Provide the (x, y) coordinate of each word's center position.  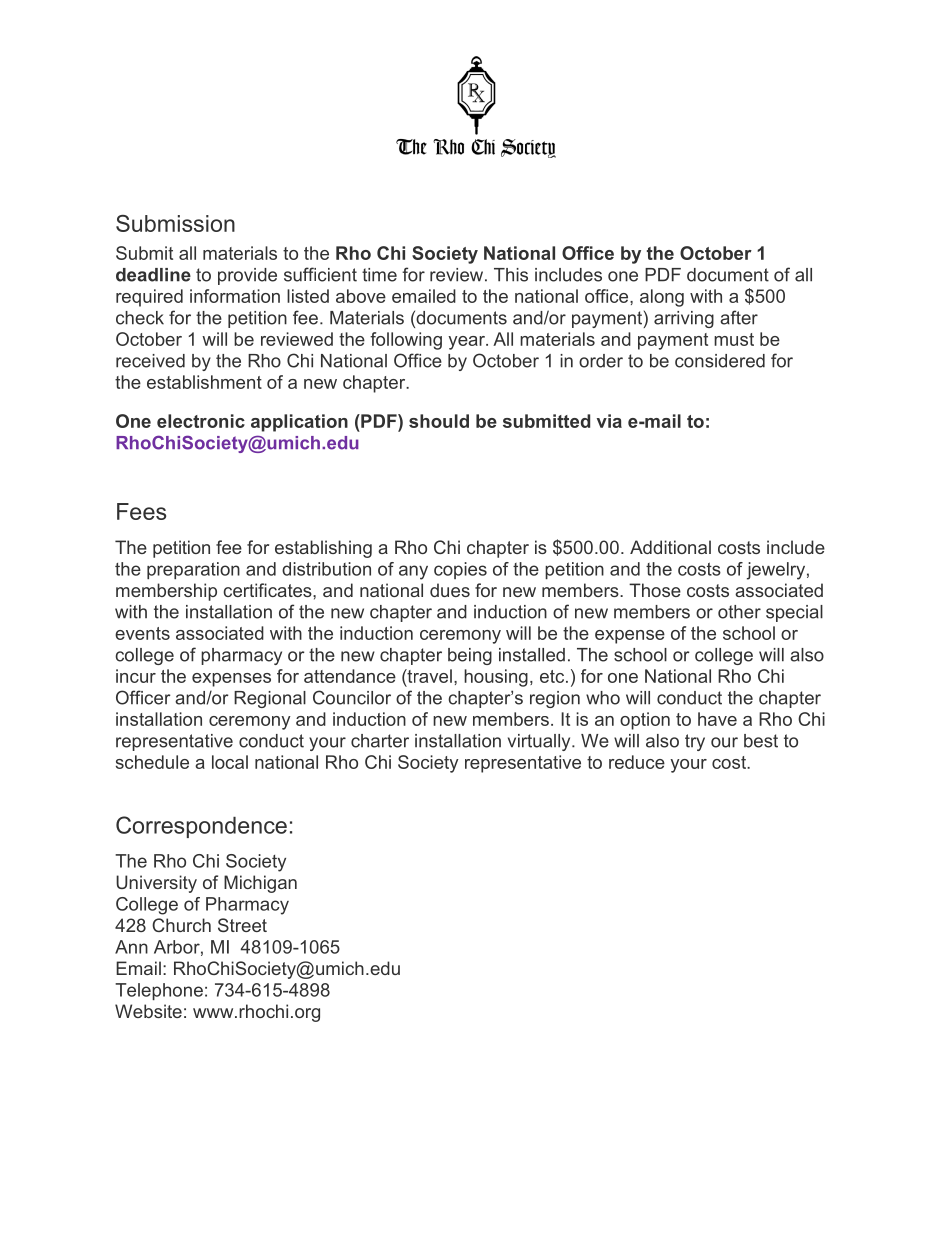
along (662, 298)
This (511, 275)
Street (242, 925)
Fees (141, 511)
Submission (175, 223)
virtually (540, 742)
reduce (637, 762)
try (695, 742)
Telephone (159, 991)
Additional (670, 547)
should (439, 421)
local (230, 762)
